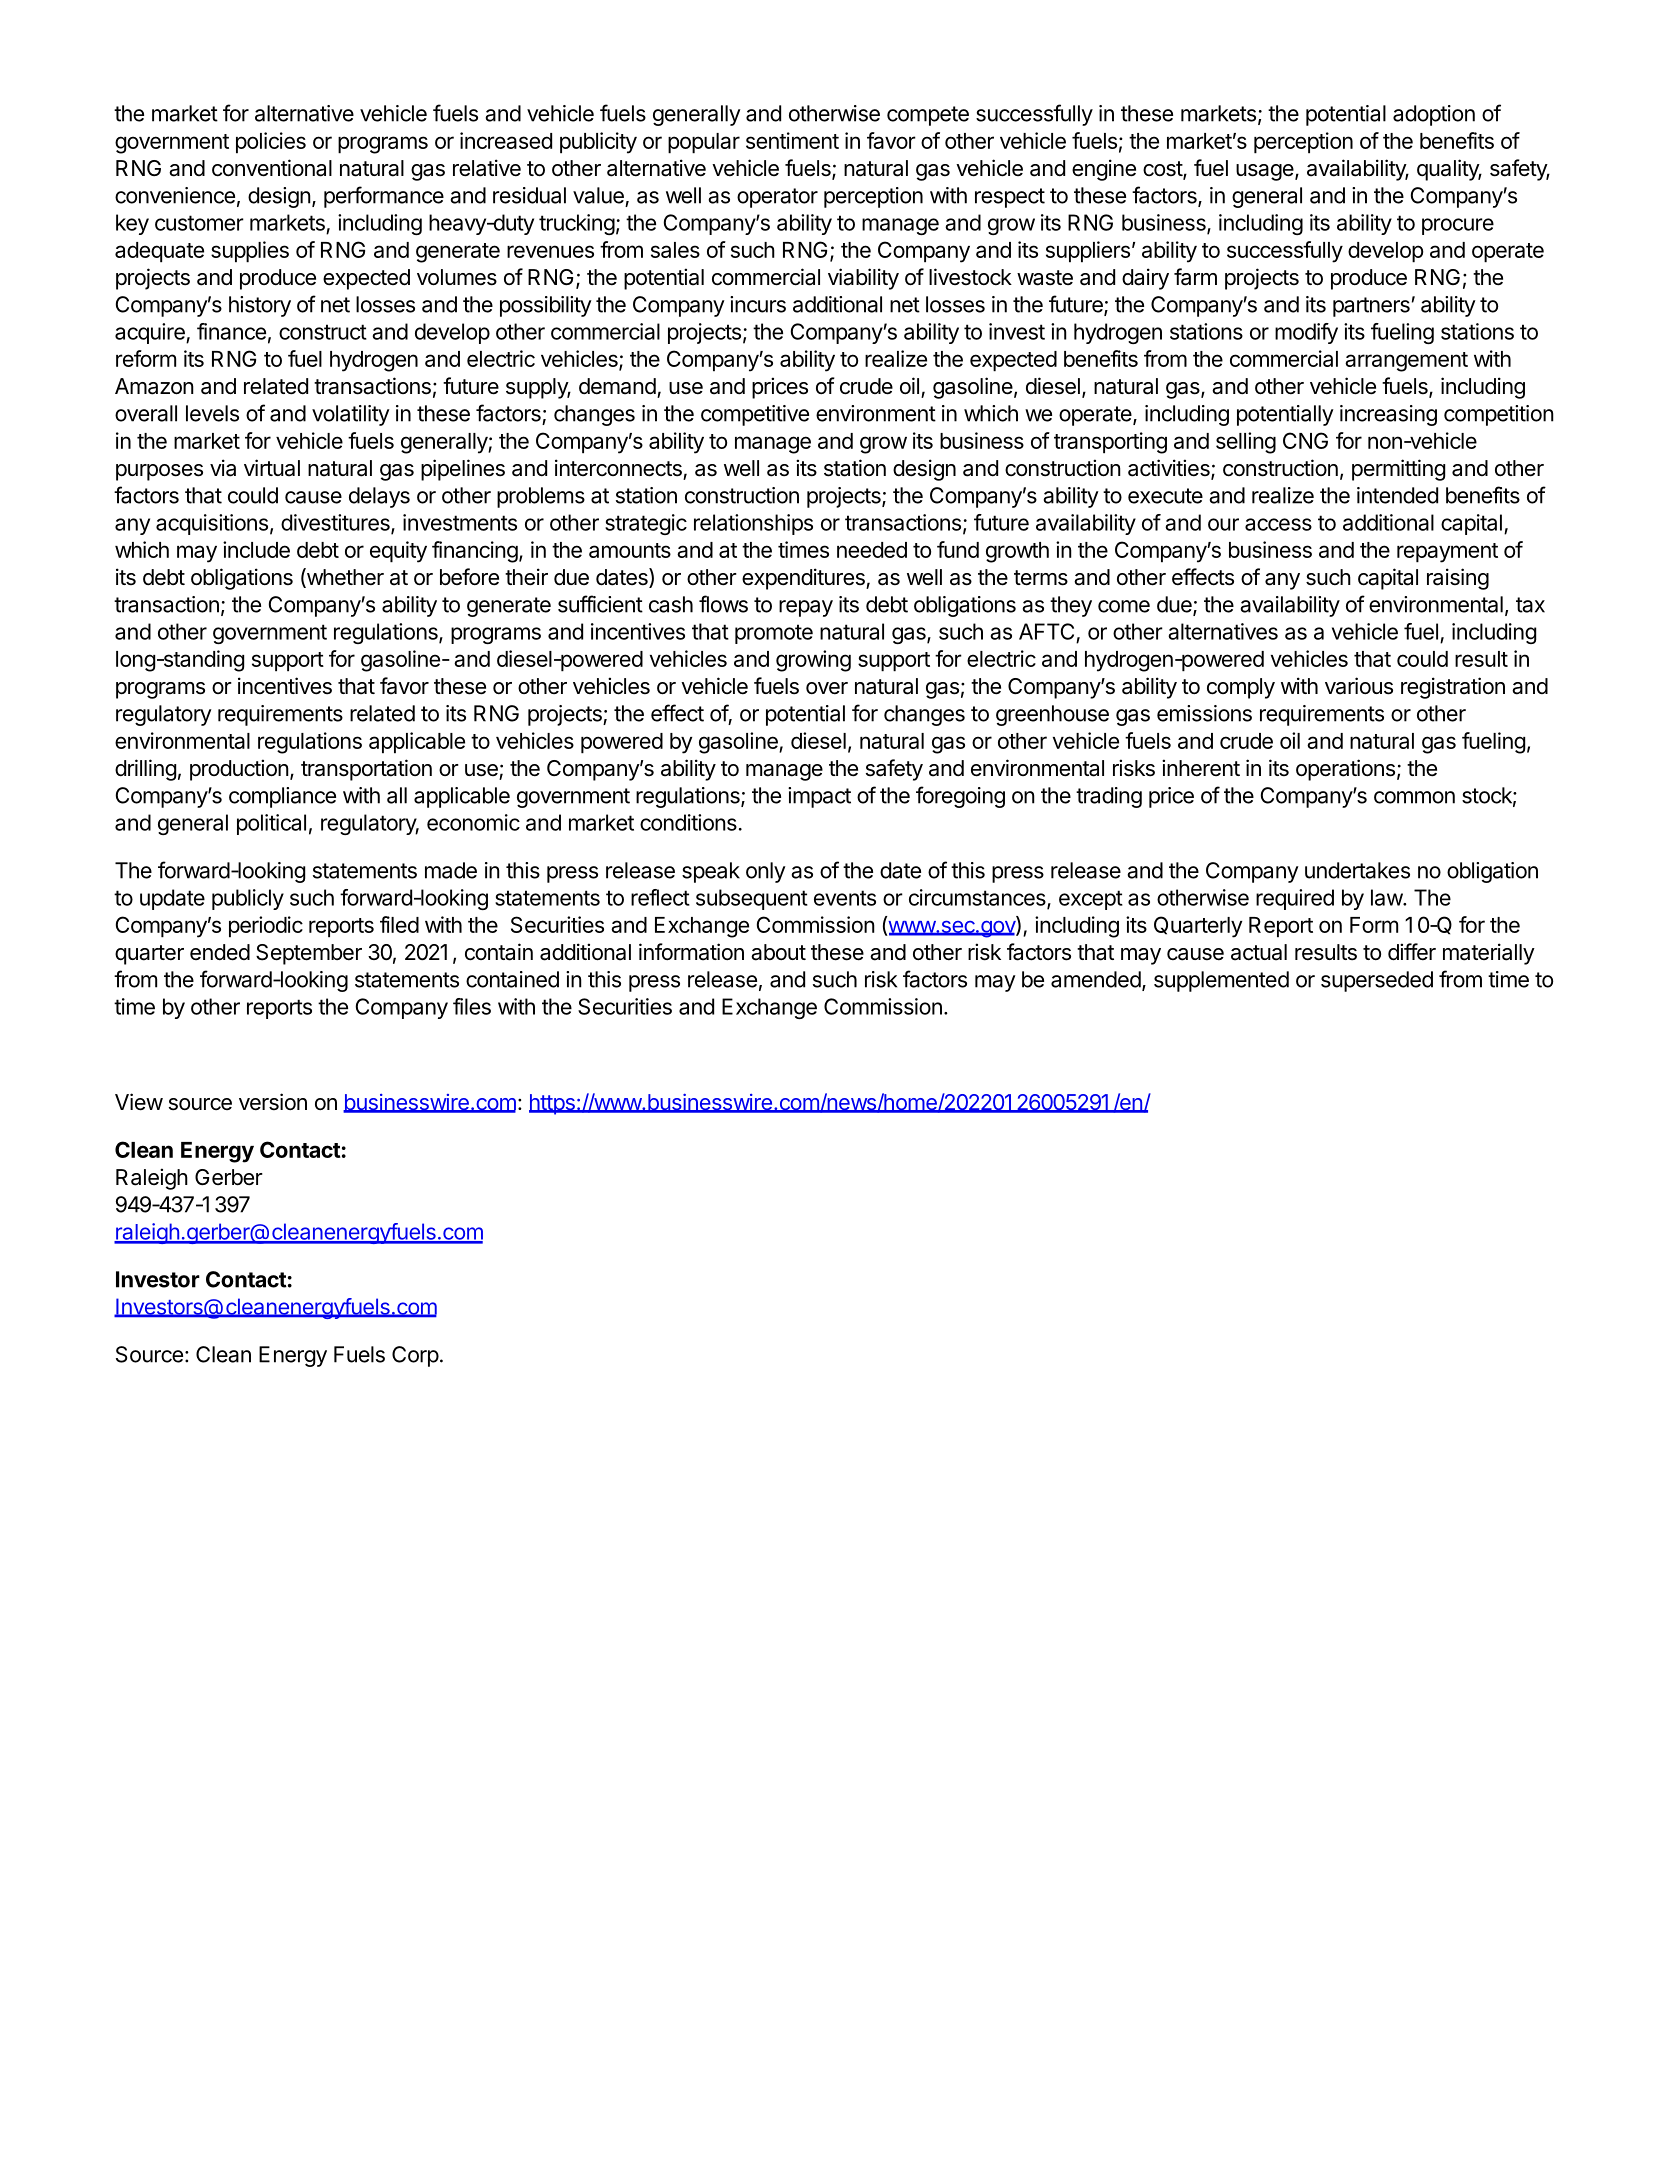 The image size is (1669, 2160). I want to click on usage, so click(1266, 172).
